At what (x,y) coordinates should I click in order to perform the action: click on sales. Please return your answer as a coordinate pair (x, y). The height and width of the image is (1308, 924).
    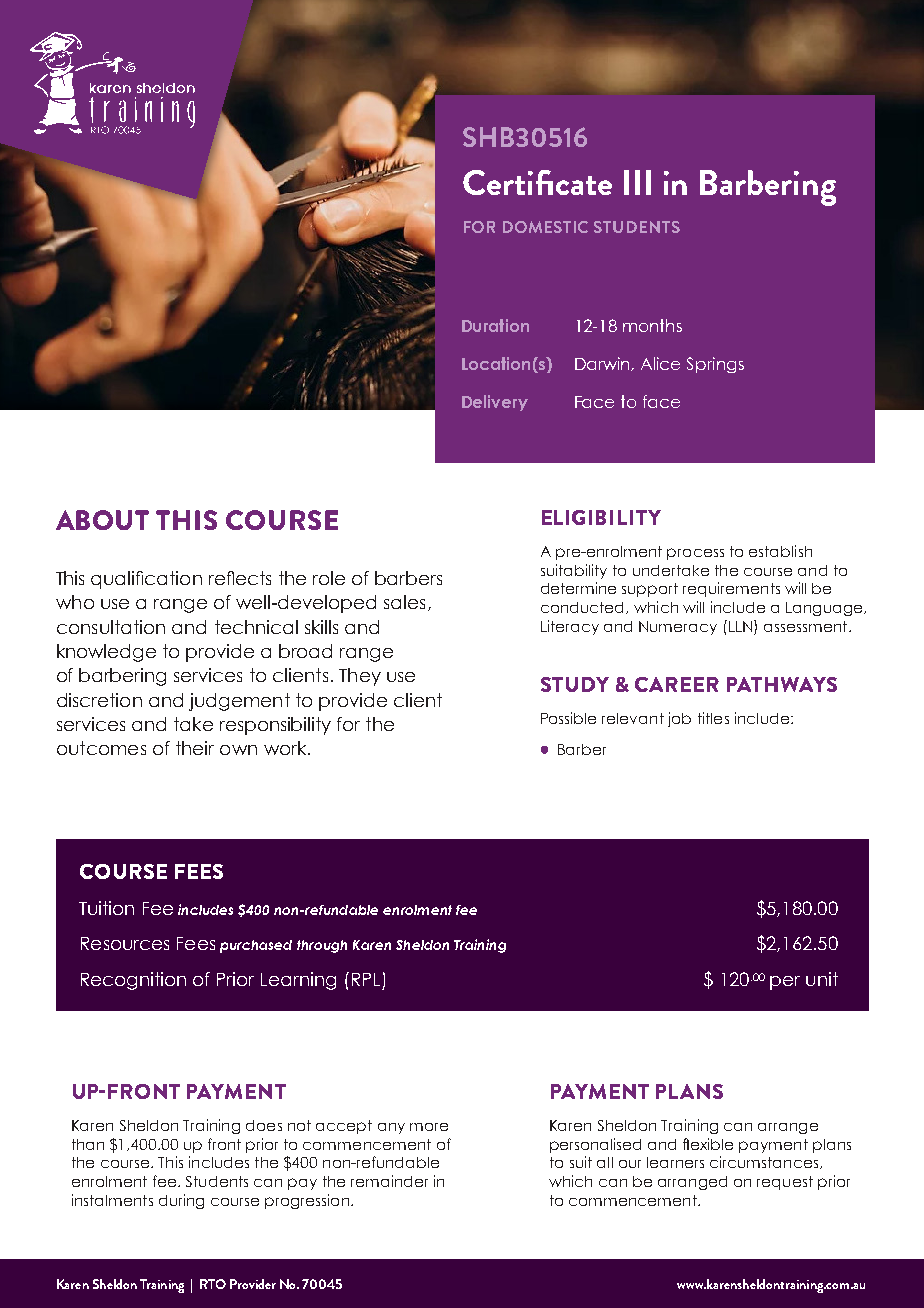
    Looking at the image, I should click on (404, 602).
